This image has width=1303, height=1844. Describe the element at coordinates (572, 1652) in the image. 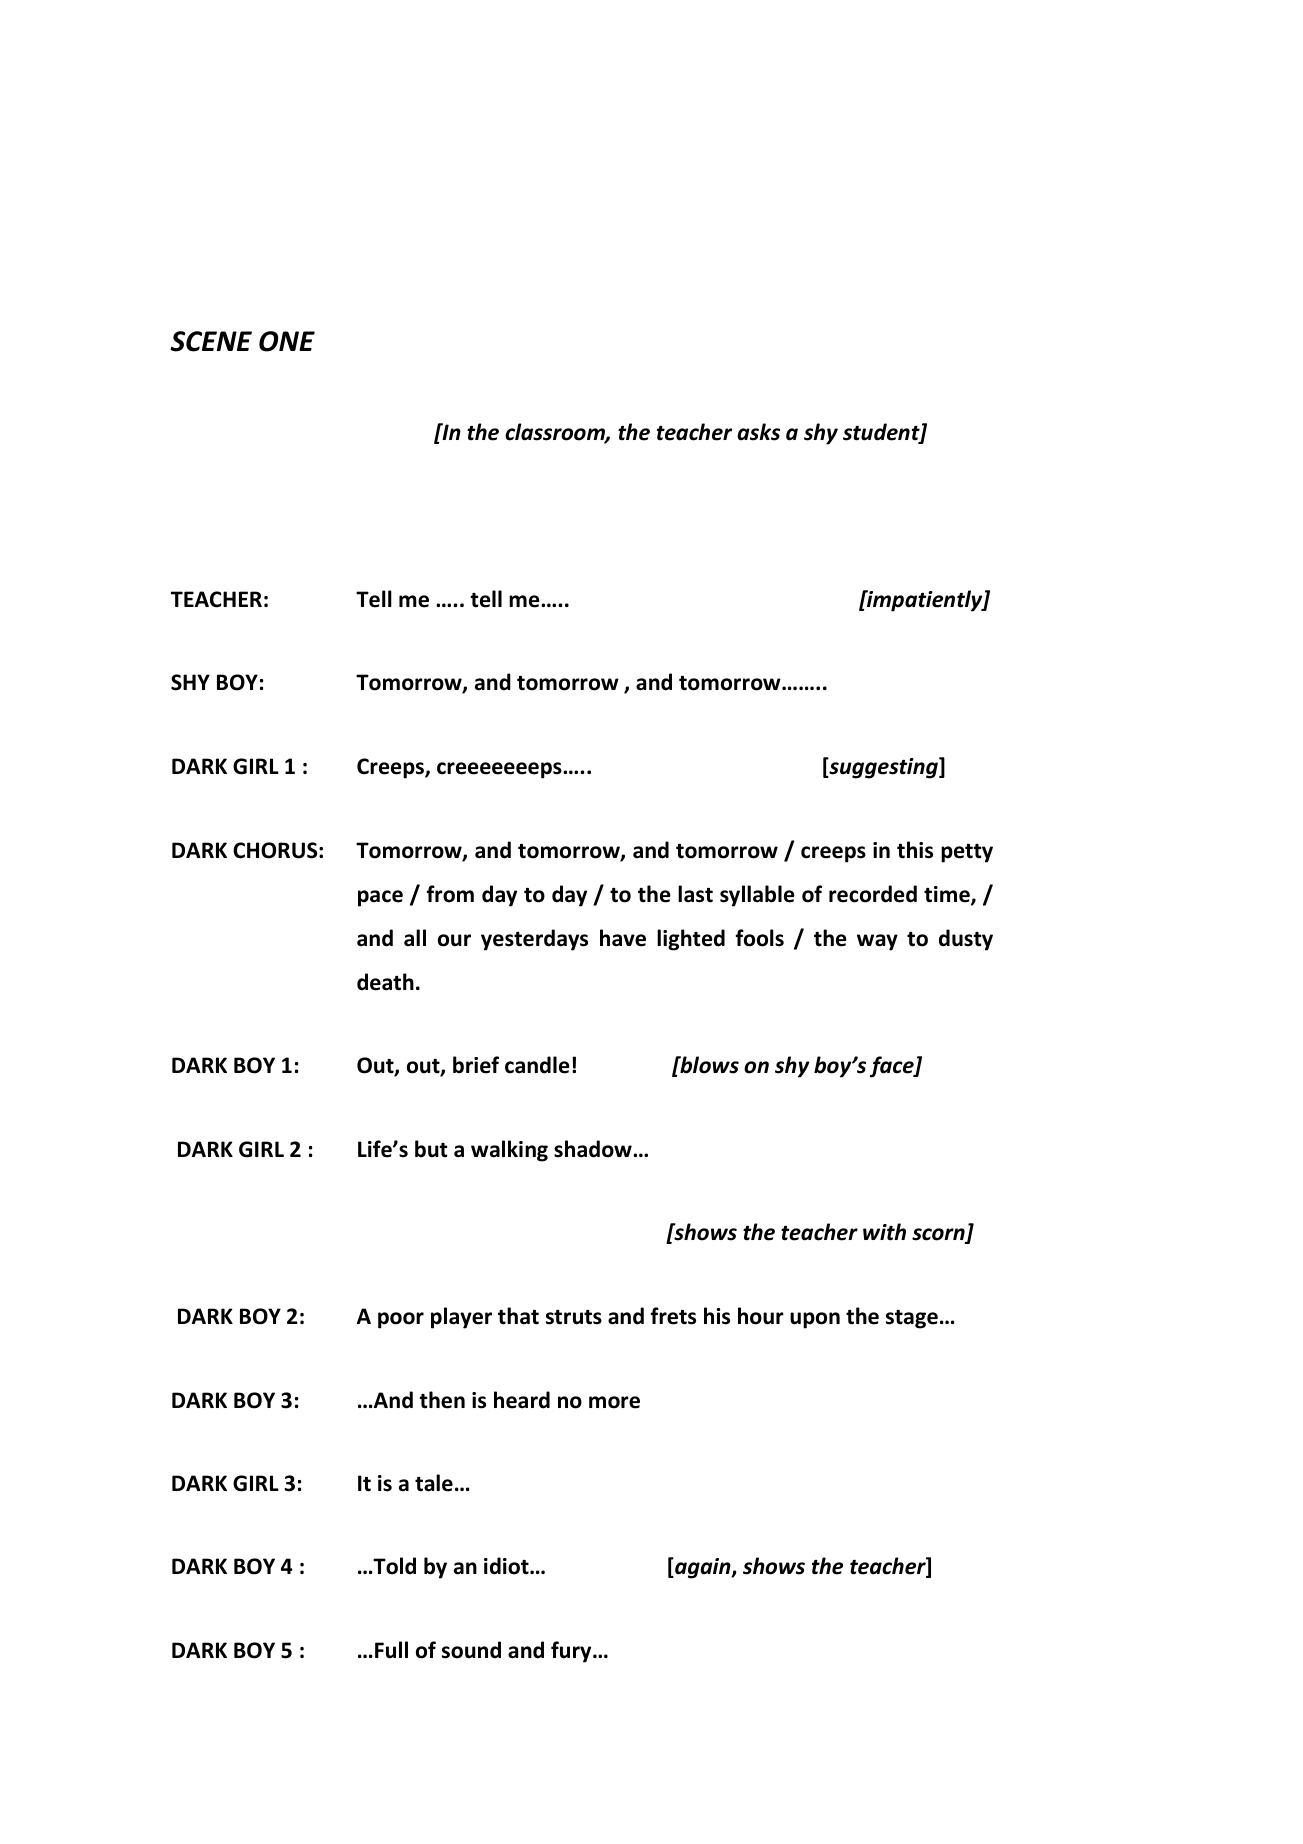

I see `fury` at that location.
